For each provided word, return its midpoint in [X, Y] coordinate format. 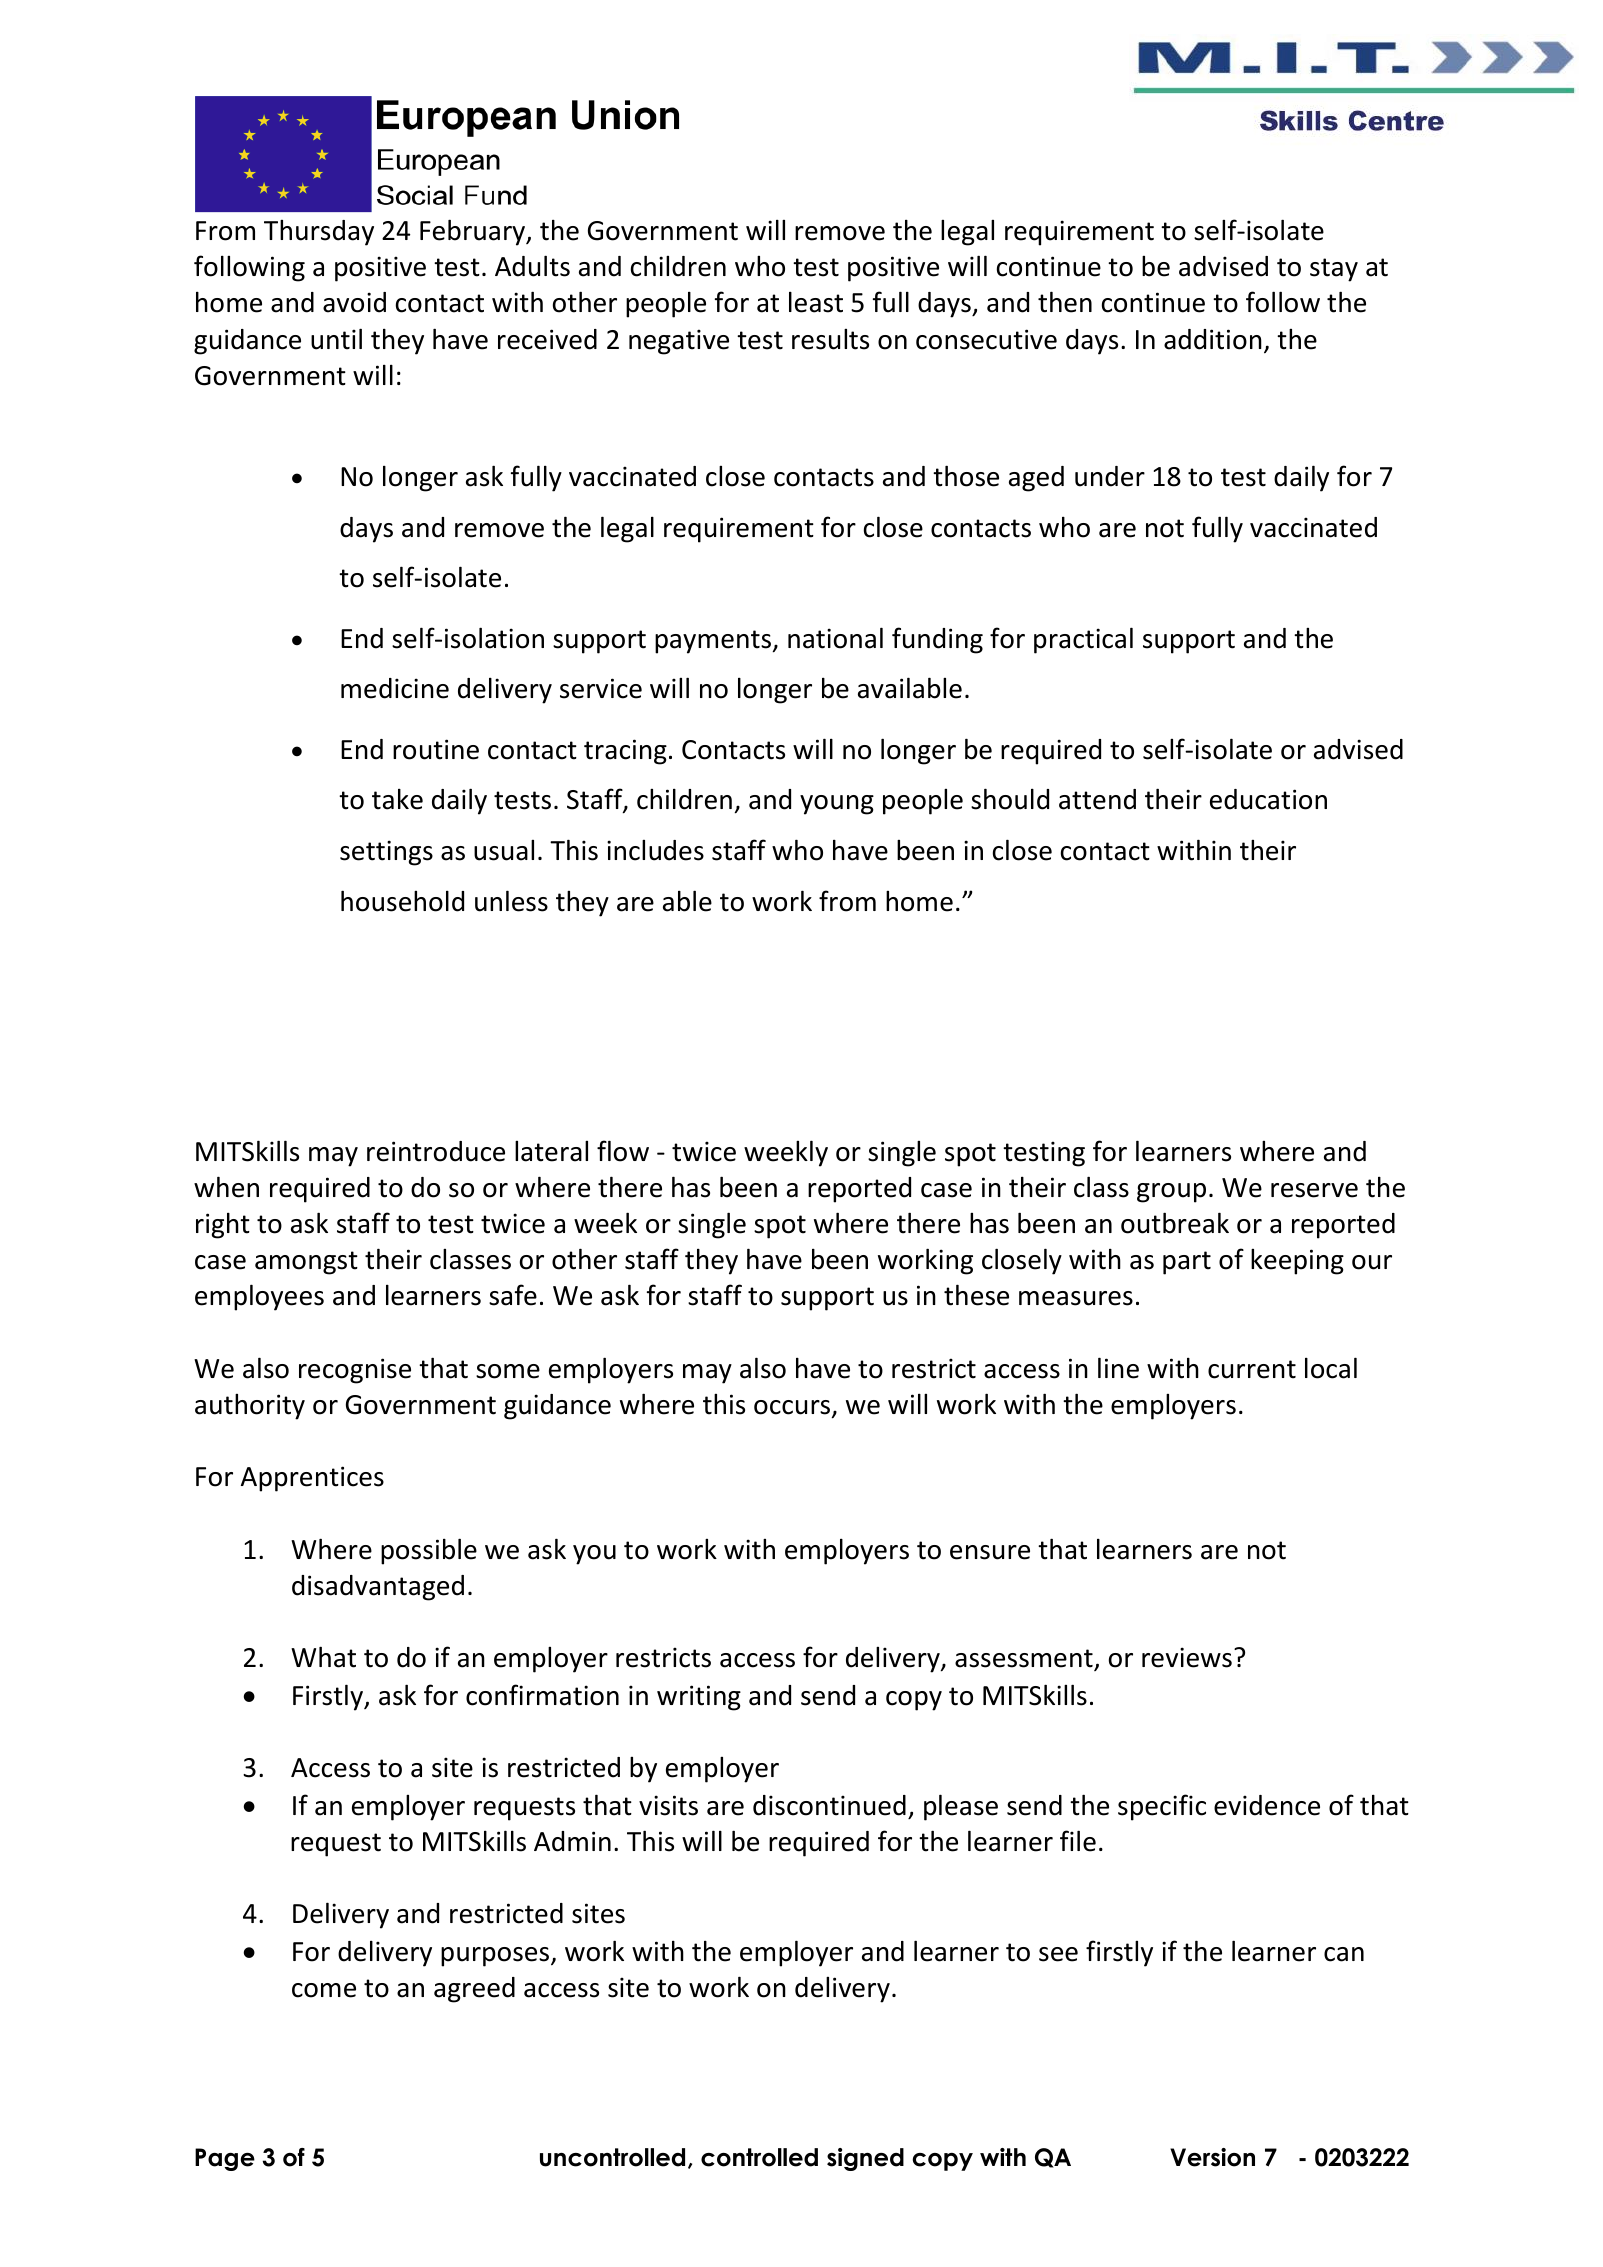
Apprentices [312, 1479]
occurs [792, 1407]
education [1268, 799]
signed [865, 2159]
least [816, 302]
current [1252, 1369]
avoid [354, 302]
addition [1213, 339]
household [402, 901]
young [837, 805]
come [324, 1990]
